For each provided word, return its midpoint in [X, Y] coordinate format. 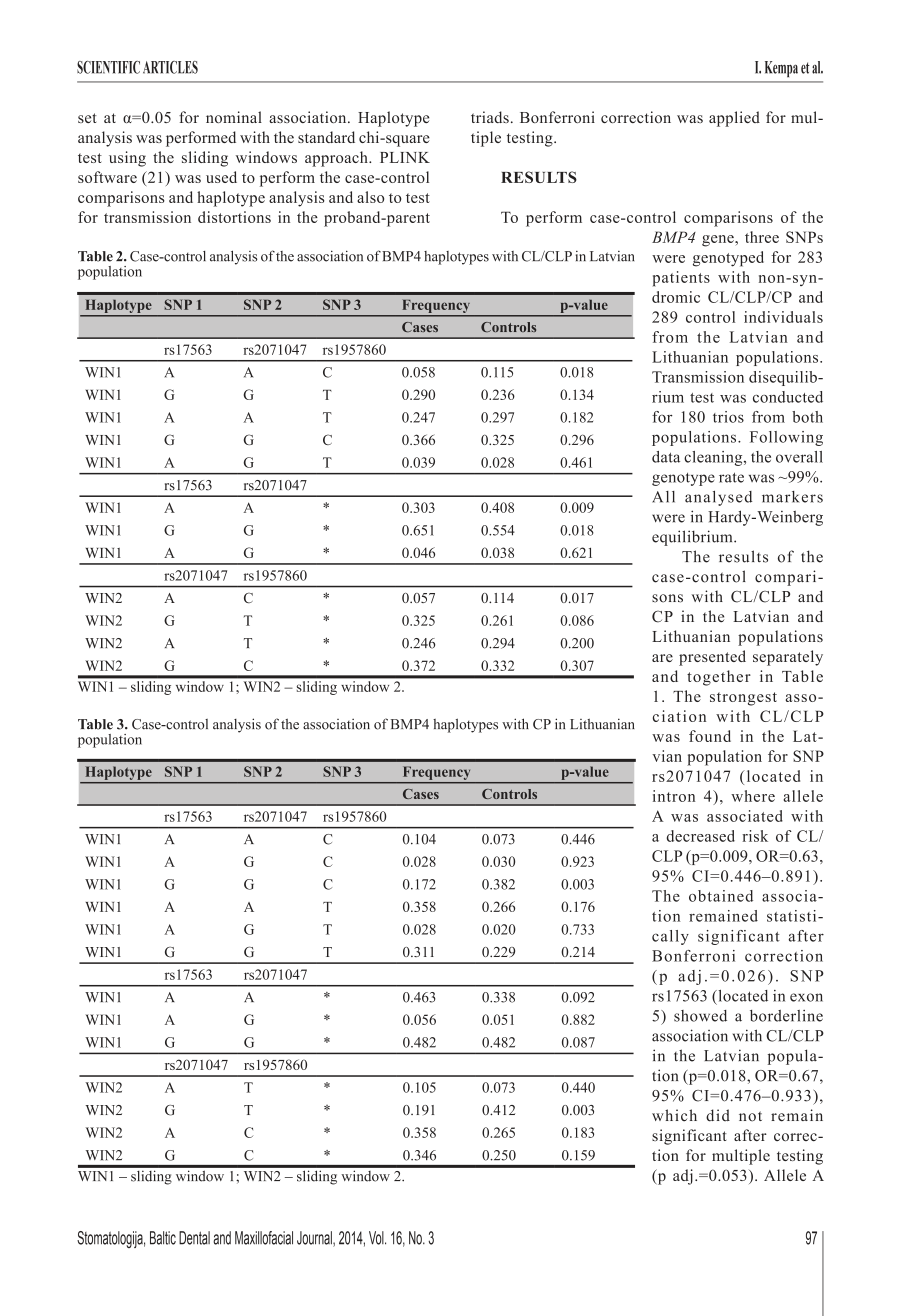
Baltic [163, 1238]
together [719, 678]
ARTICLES [170, 67]
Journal [315, 1239]
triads [490, 117]
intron [674, 796]
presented [712, 658]
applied [734, 119]
